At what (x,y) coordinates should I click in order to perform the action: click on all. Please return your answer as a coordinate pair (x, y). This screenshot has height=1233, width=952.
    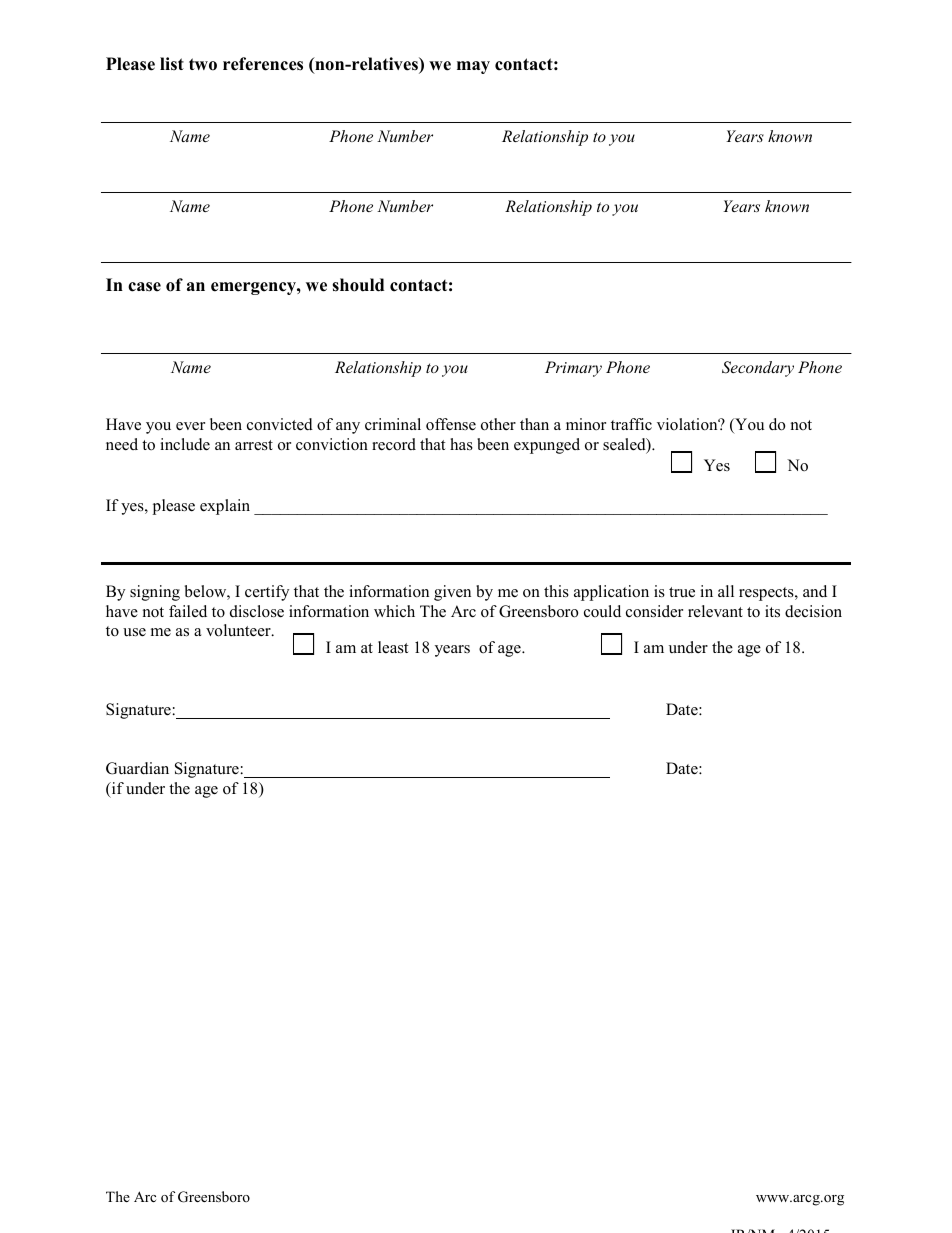
    Looking at the image, I should click on (726, 591).
